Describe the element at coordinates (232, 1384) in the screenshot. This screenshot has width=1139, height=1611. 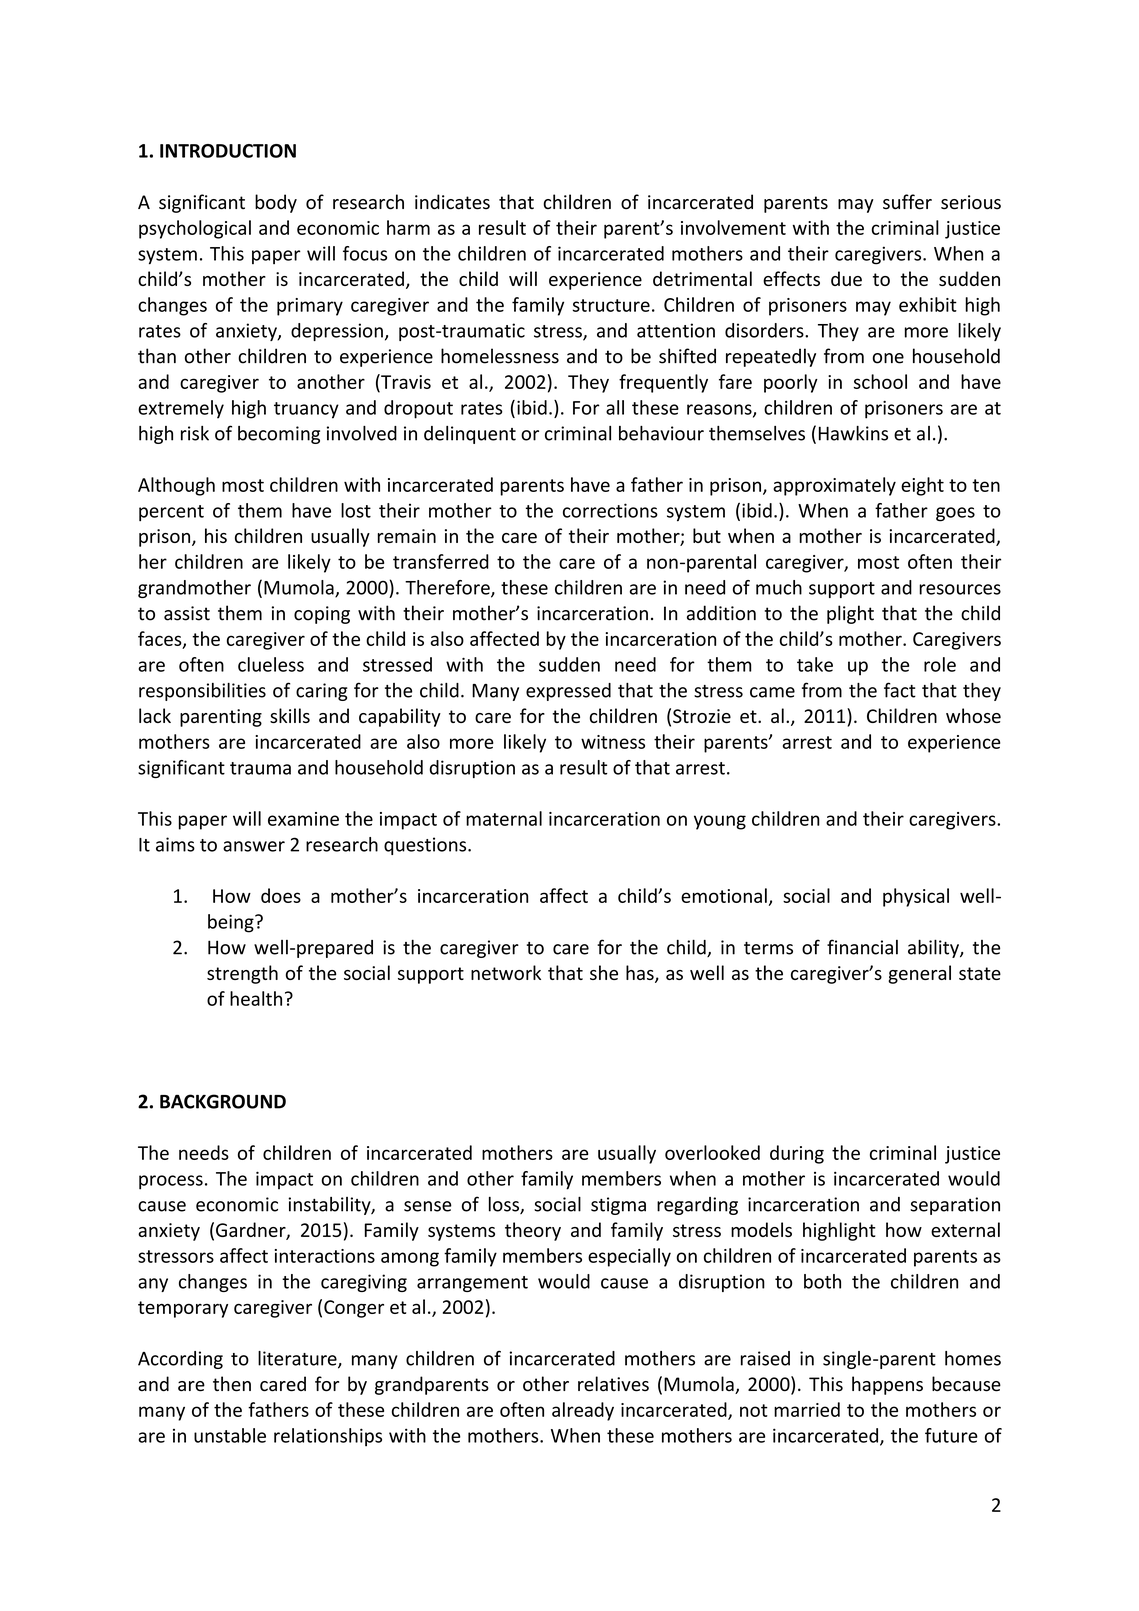
I see `then` at that location.
